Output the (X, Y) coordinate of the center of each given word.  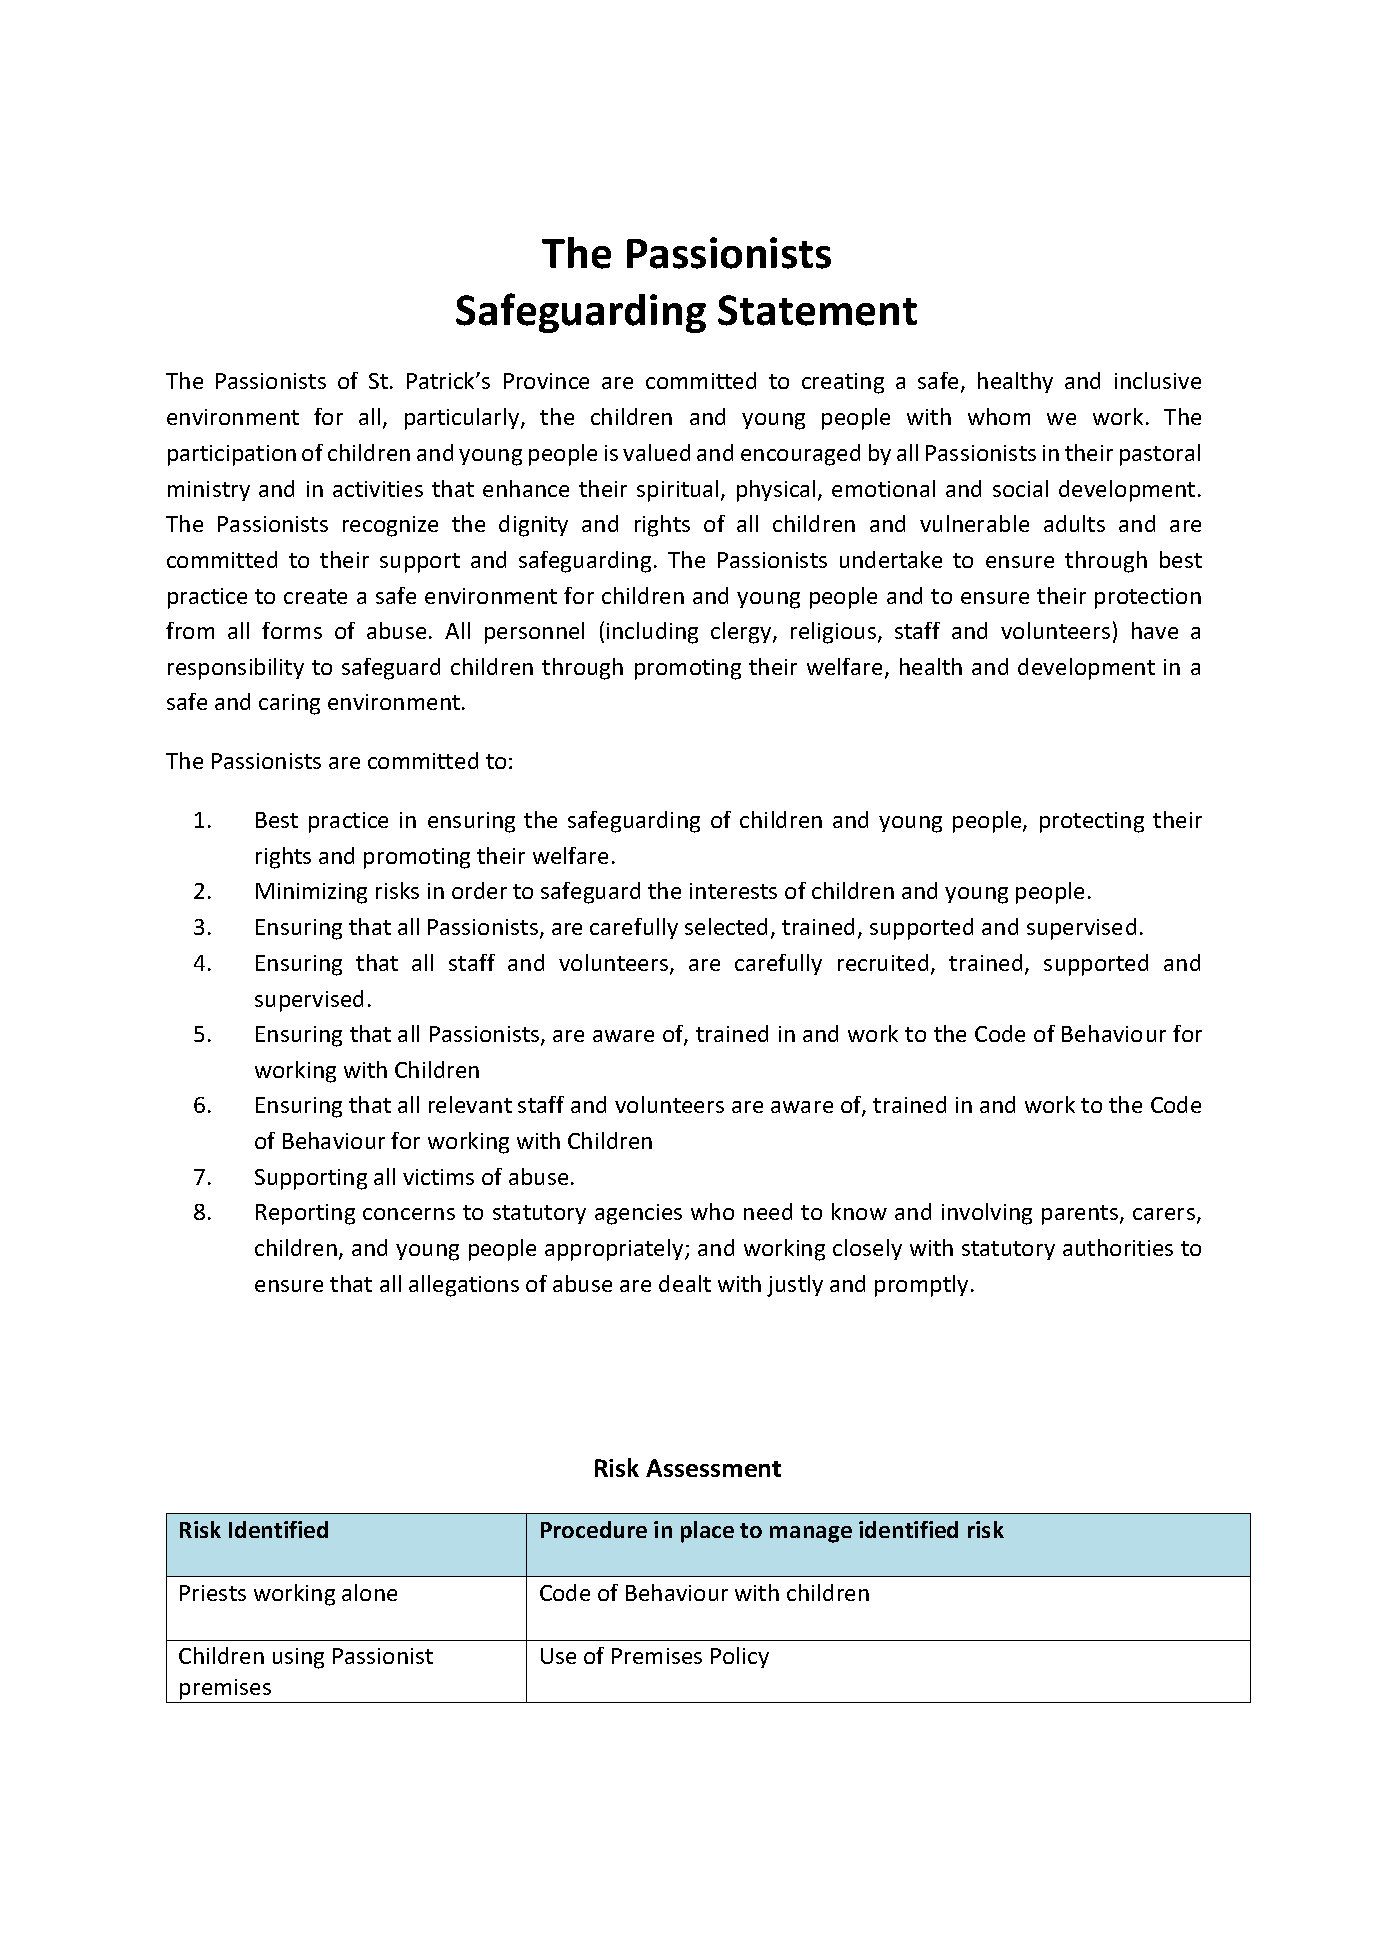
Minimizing (311, 893)
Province (546, 381)
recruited (883, 962)
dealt (685, 1283)
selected (726, 926)
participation (232, 455)
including (652, 633)
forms (292, 630)
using (298, 1658)
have (1155, 630)
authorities (1118, 1247)
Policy (740, 1657)
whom (999, 416)
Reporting (305, 1214)
